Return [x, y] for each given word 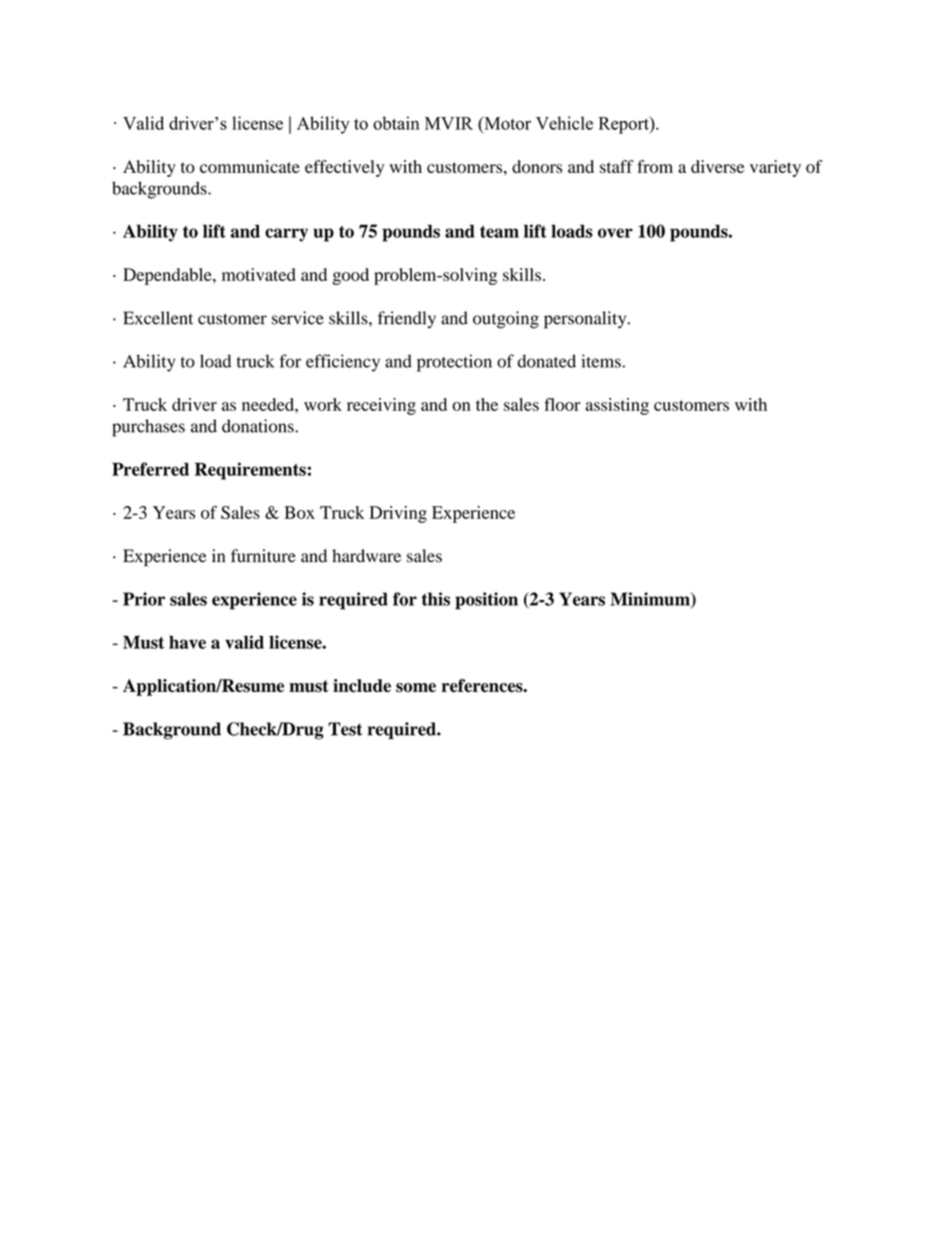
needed [269, 404]
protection [454, 363]
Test [345, 729]
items [602, 361]
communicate [250, 166]
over [615, 233]
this [436, 599]
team [499, 232]
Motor [506, 123]
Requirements [250, 471]
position [486, 601]
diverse [717, 166]
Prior [144, 599]
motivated [259, 274]
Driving [398, 514]
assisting [617, 406]
